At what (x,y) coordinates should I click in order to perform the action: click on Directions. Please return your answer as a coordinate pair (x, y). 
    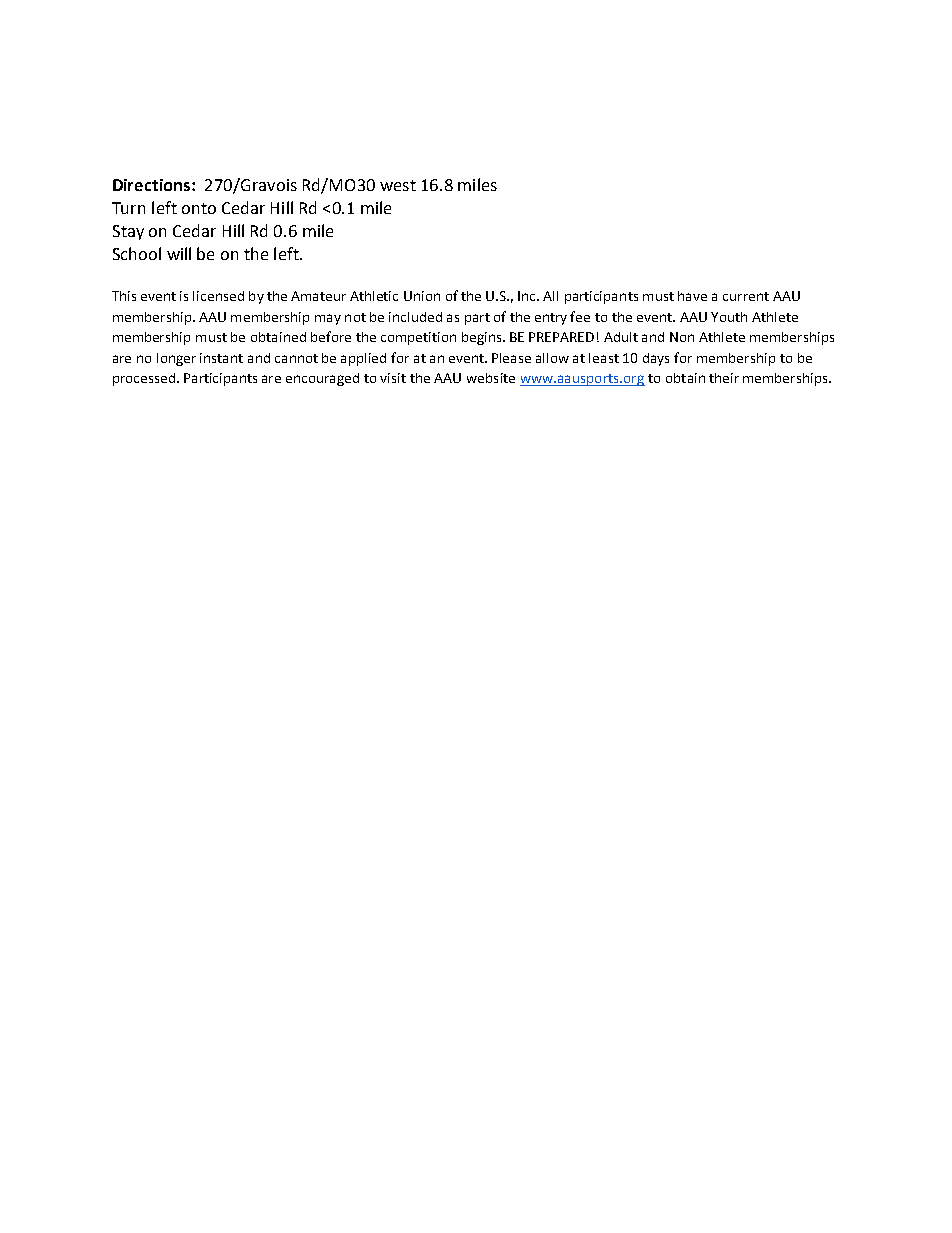
    Looking at the image, I should click on (153, 185).
